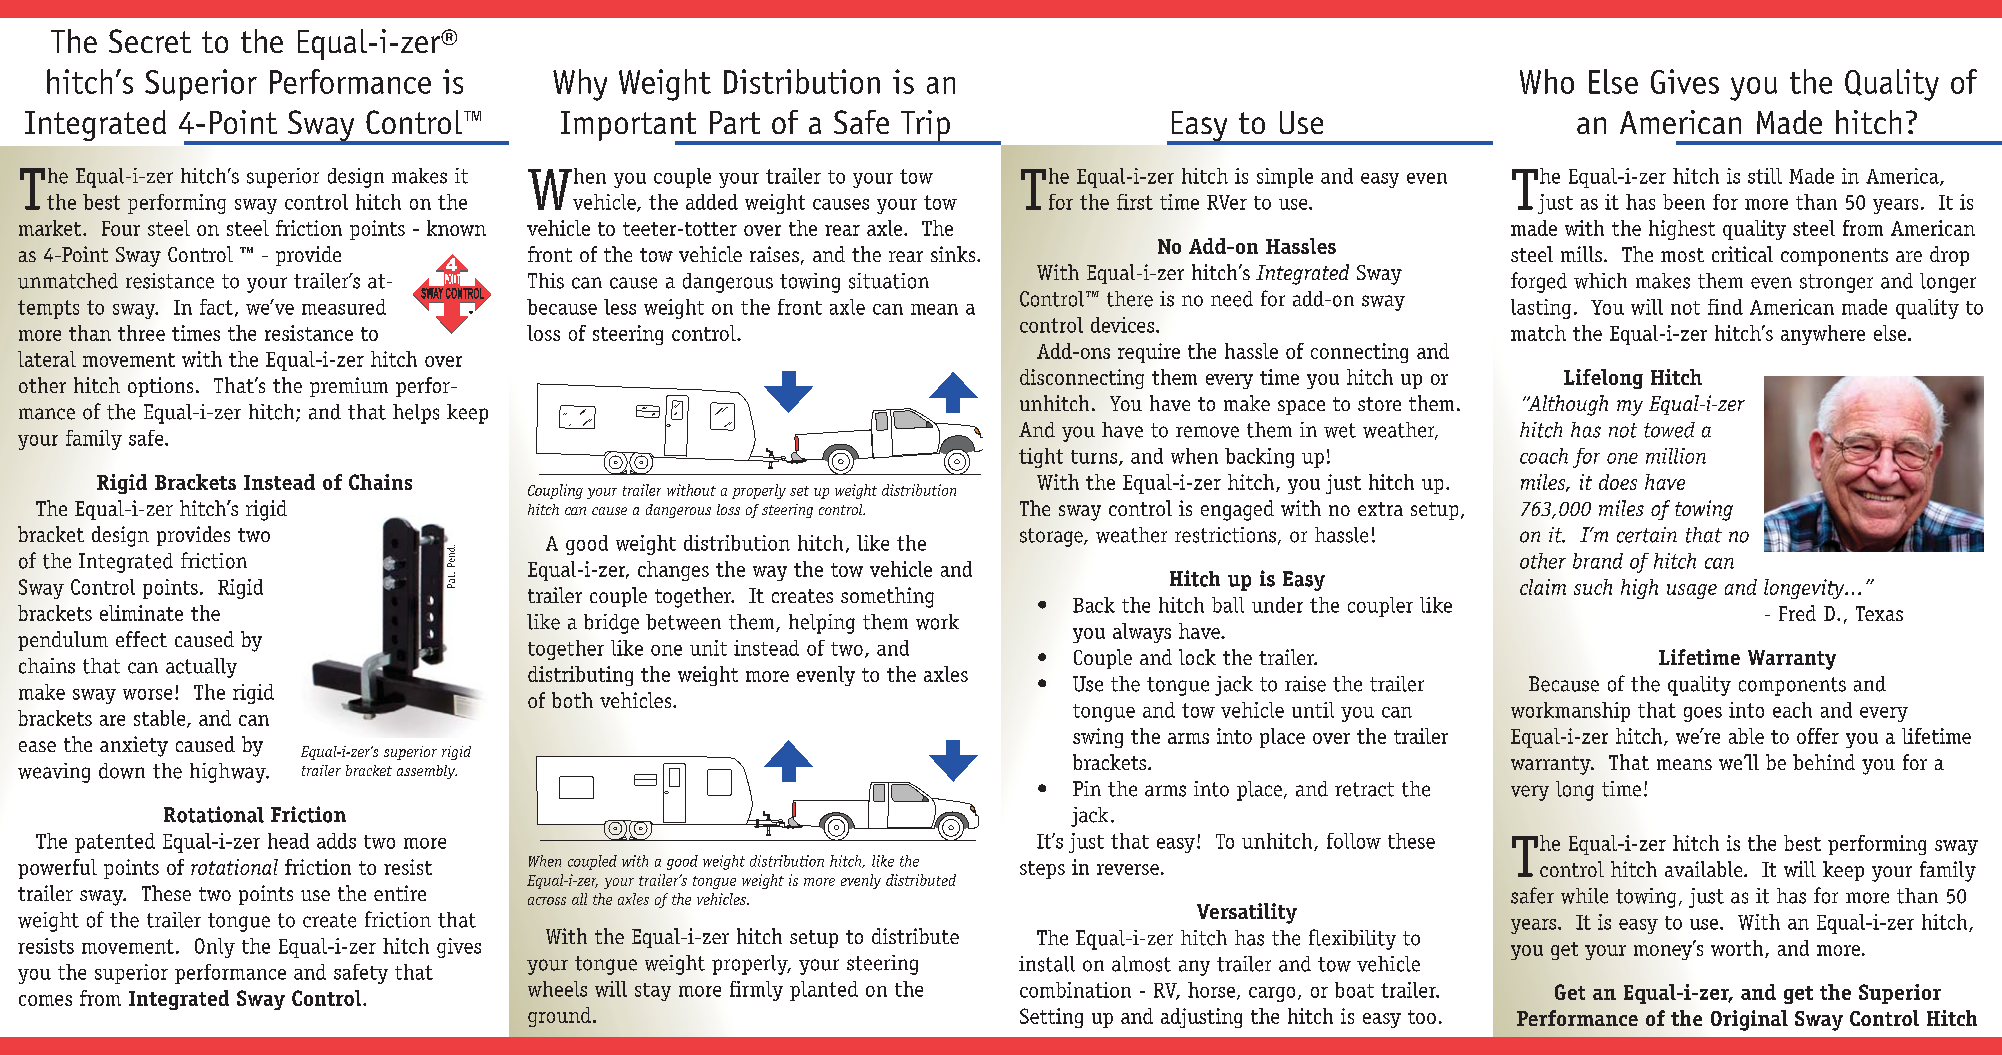 The image size is (2002, 1055). What do you see at coordinates (150, 41) in the page?
I see `Secret` at bounding box center [150, 41].
